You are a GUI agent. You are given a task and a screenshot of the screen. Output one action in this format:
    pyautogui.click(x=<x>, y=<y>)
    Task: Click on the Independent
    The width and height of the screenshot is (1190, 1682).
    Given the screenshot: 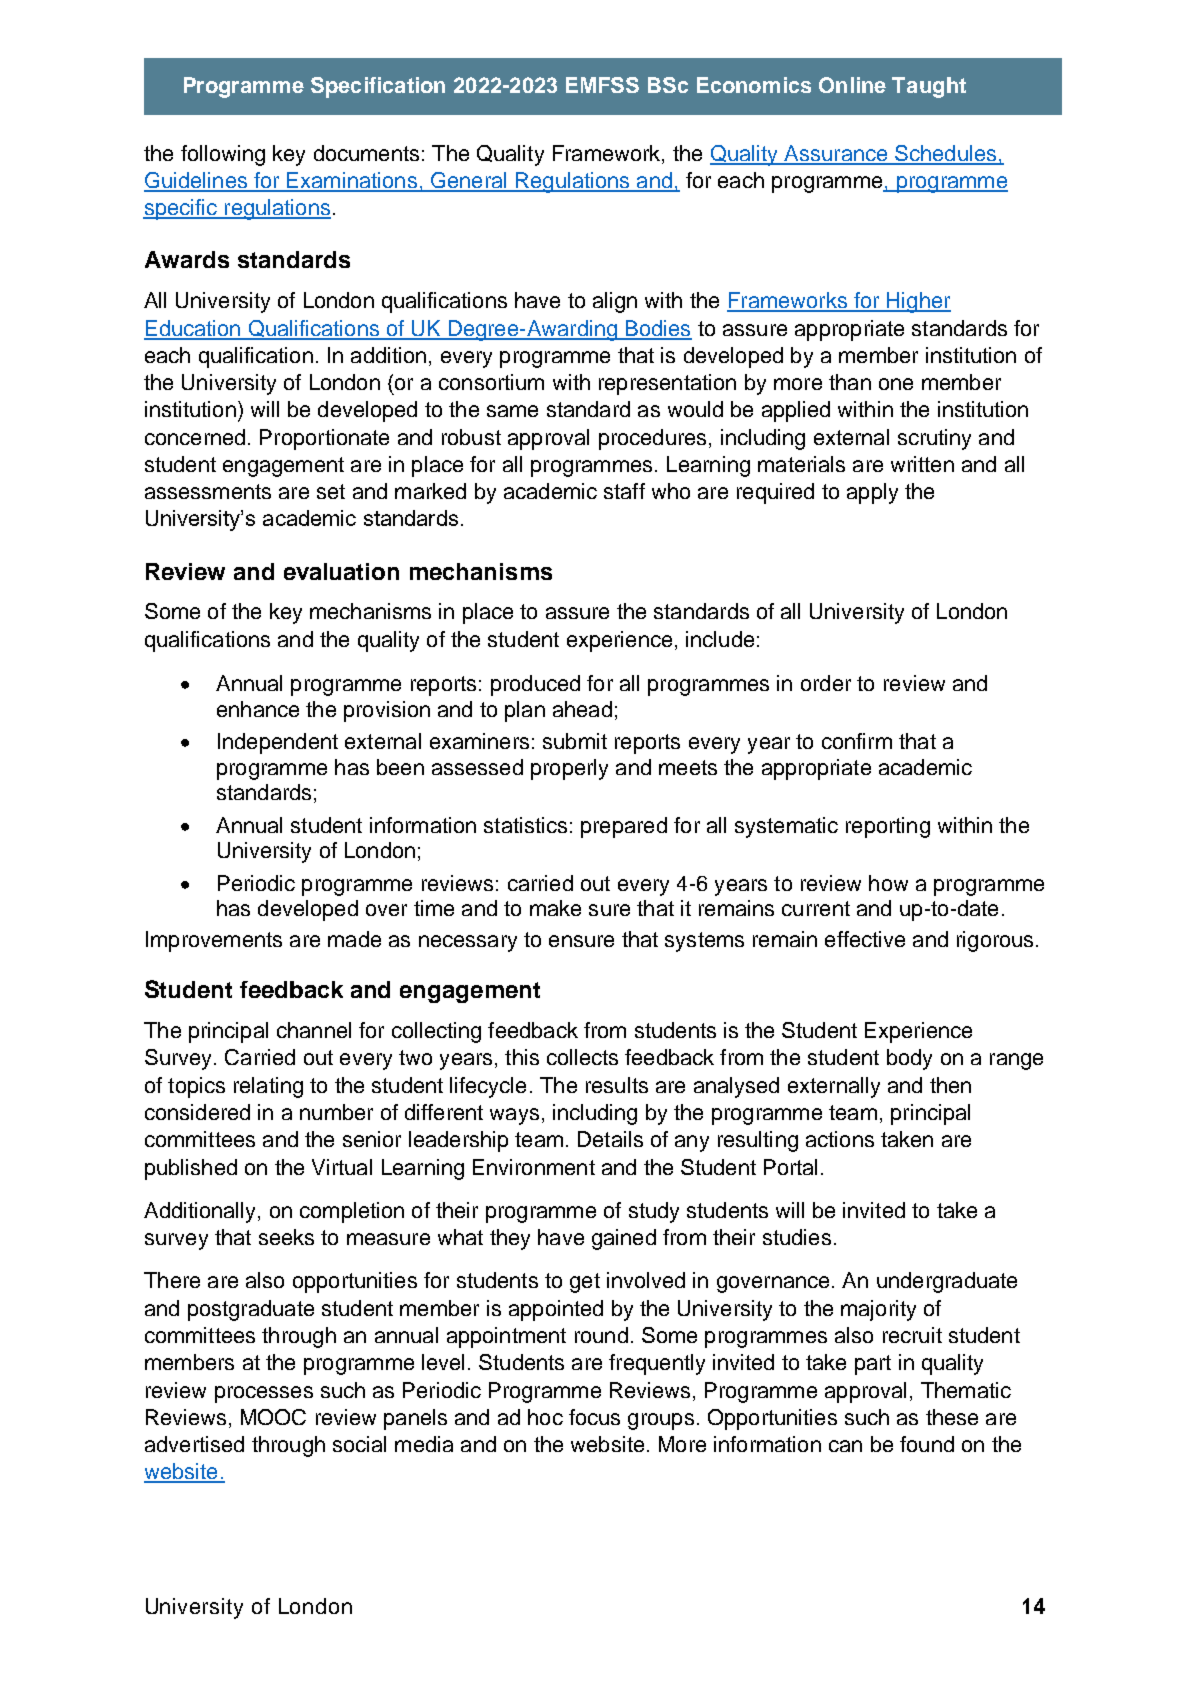 What is the action you would take?
    pyautogui.click(x=278, y=743)
